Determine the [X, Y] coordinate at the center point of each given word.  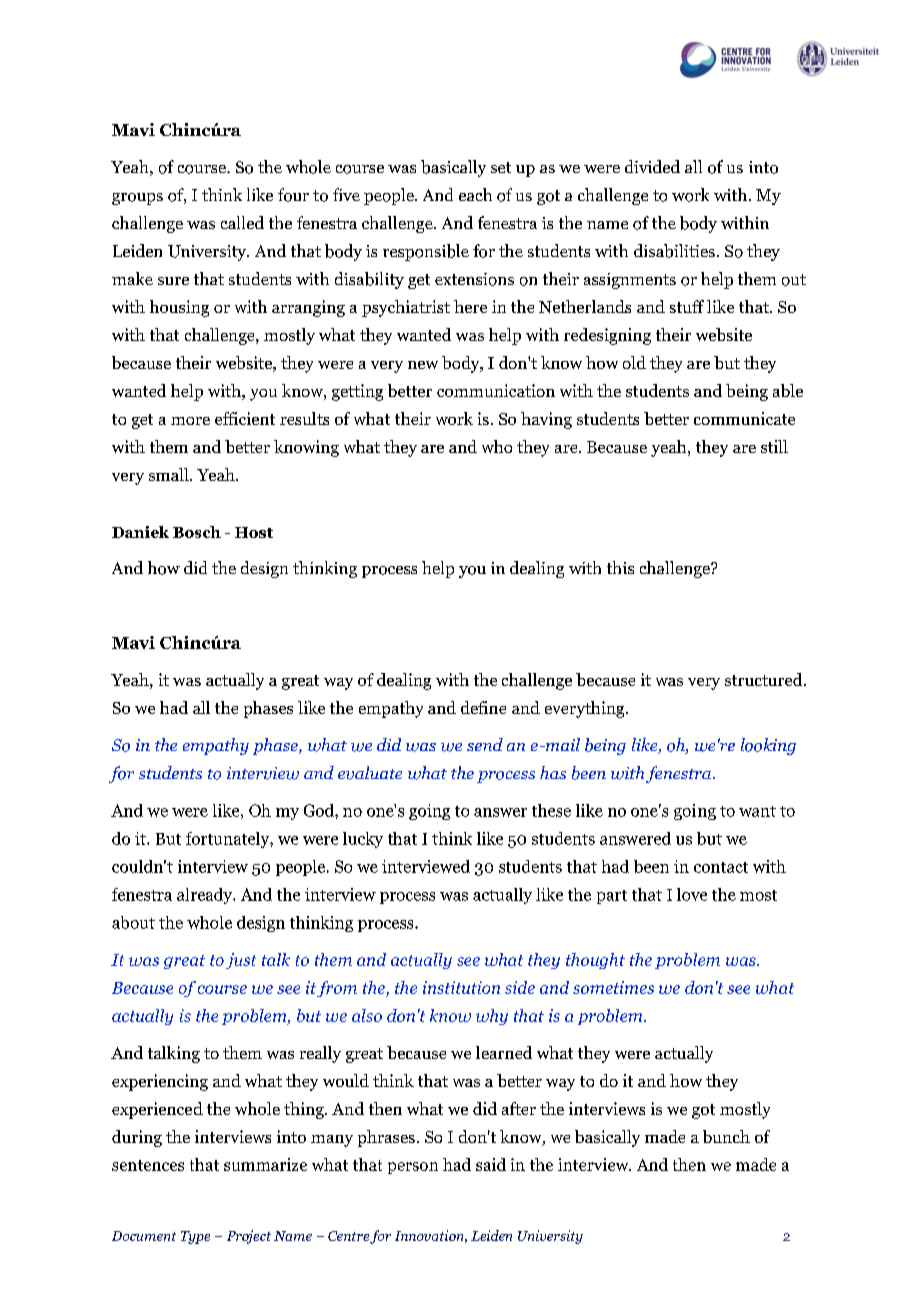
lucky [363, 840]
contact [721, 867]
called [242, 222]
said [491, 1164]
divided [652, 166]
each [475, 194]
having [546, 420]
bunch [726, 1136]
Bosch [197, 532]
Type [195, 1237]
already [206, 896]
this [620, 567]
